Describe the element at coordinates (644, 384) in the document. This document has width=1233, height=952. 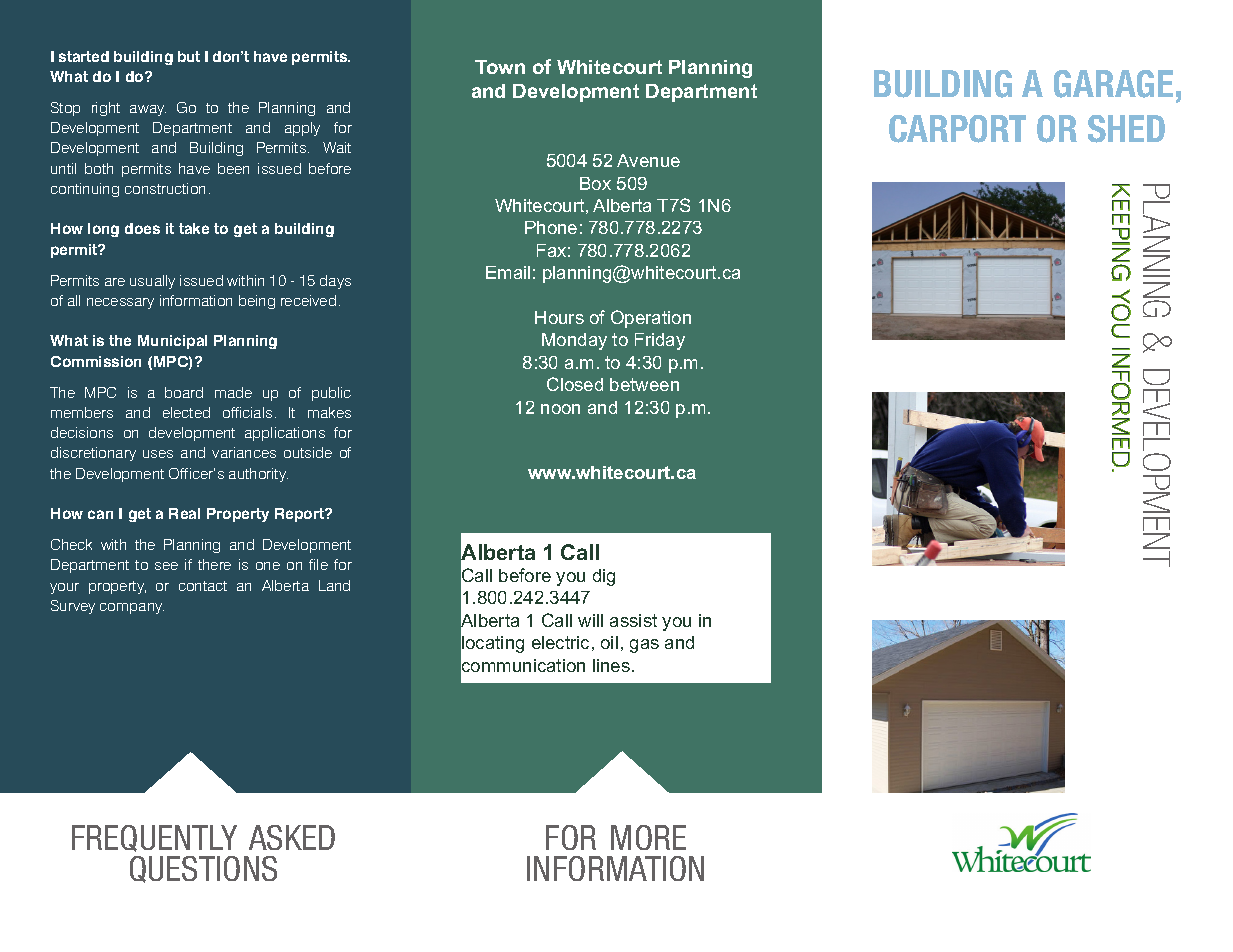
I see `between` at that location.
